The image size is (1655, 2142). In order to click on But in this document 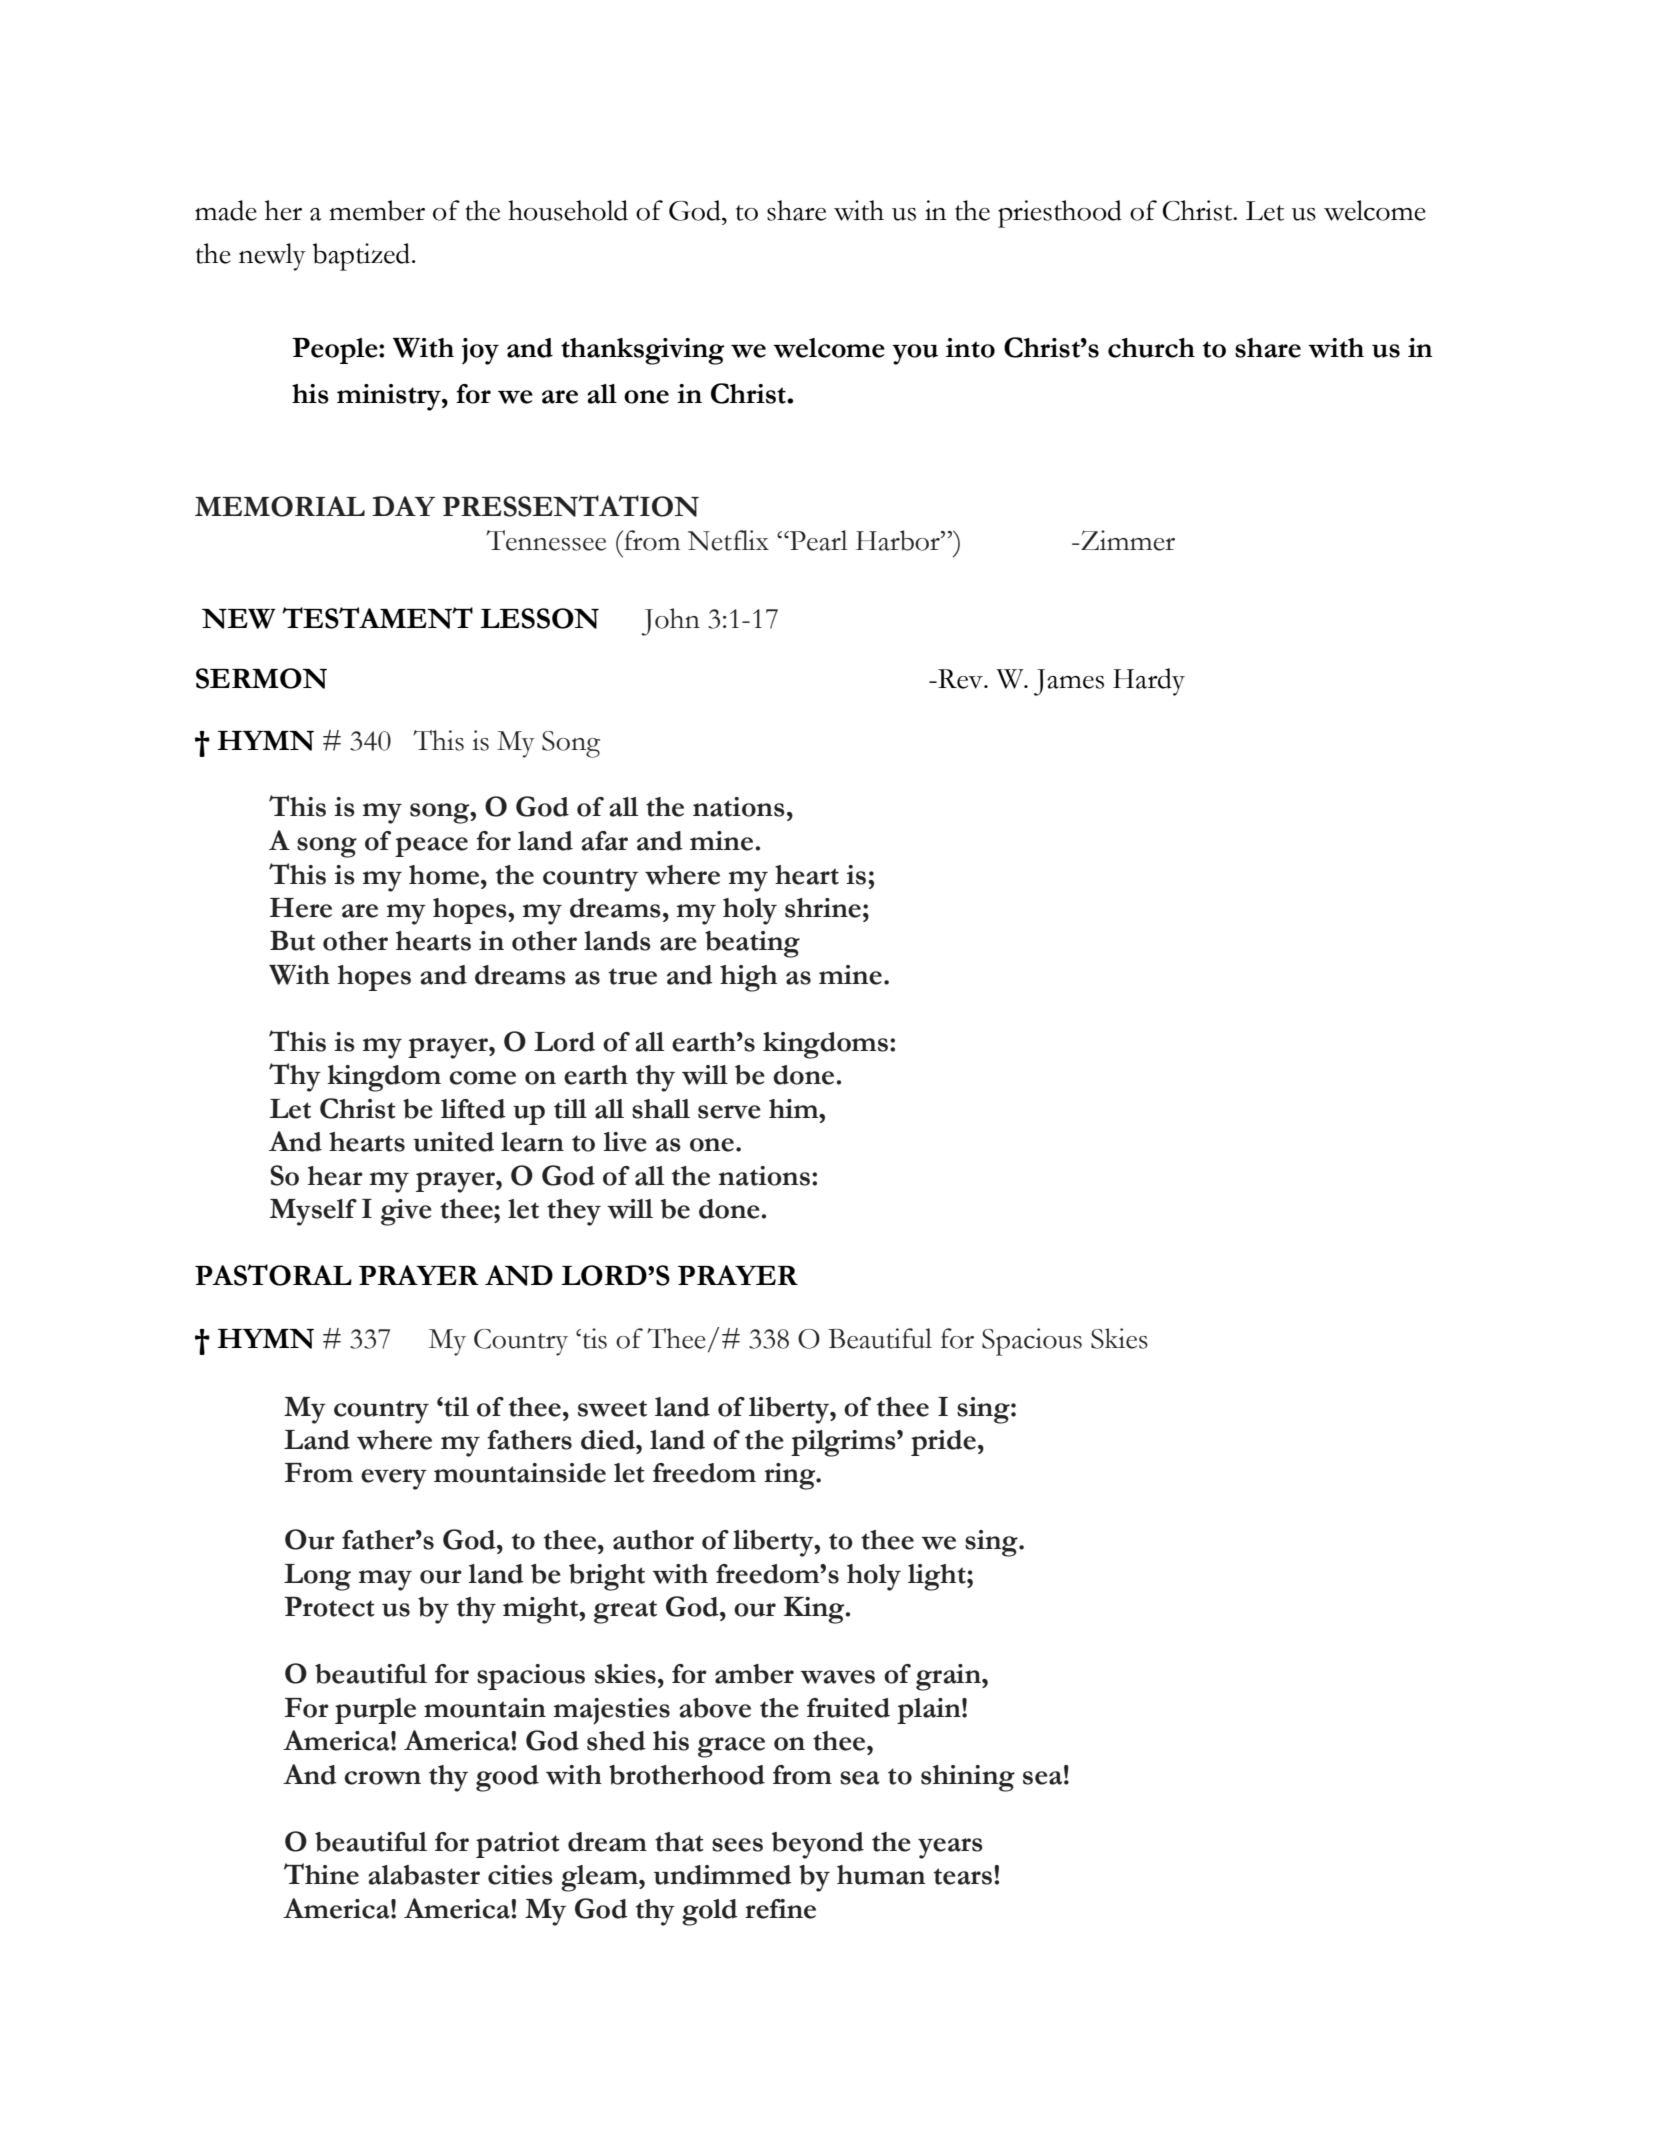, I will do `click(292, 941)`.
